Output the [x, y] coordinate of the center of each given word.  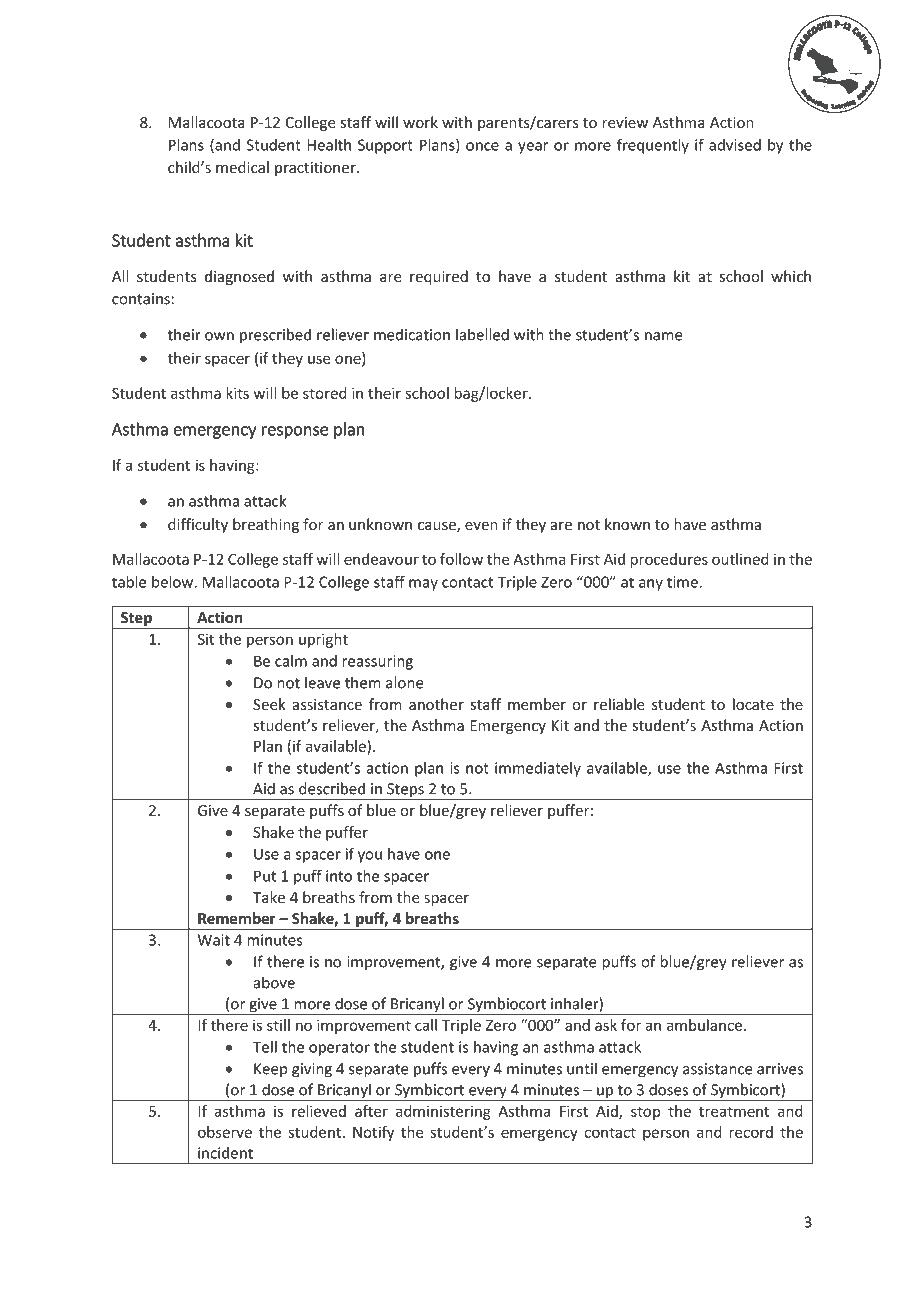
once [482, 146]
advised [735, 145]
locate [753, 704]
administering [443, 1112]
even [481, 526]
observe [225, 1132]
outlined [740, 559]
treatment [734, 1111]
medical [242, 167]
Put [265, 876]
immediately [538, 769]
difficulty [198, 525]
